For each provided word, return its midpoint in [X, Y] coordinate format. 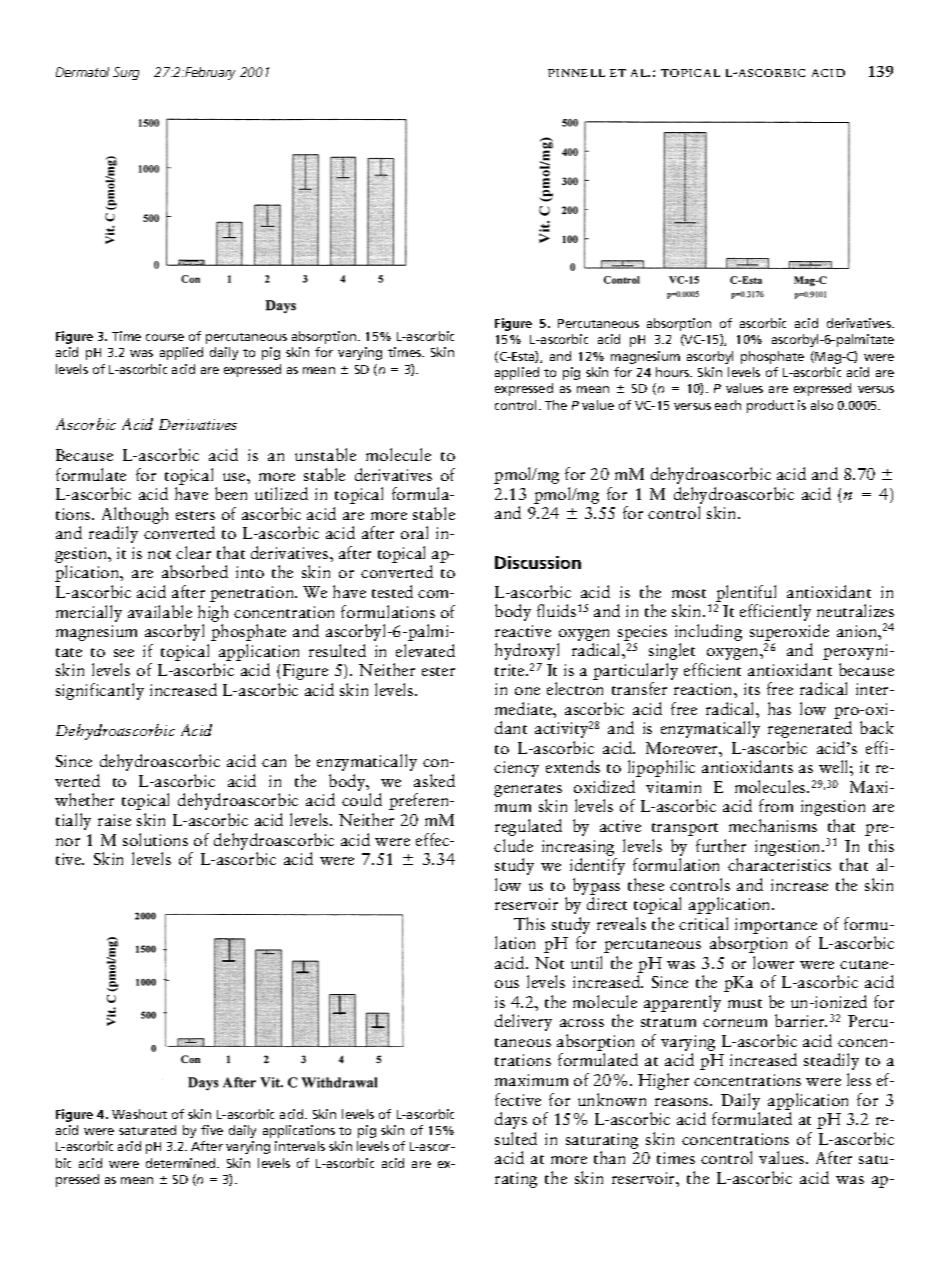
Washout [139, 1114]
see [124, 653]
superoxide [789, 632]
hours [674, 372]
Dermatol [82, 72]
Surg [126, 73]
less [859, 1079]
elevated [425, 650]
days [511, 1120]
